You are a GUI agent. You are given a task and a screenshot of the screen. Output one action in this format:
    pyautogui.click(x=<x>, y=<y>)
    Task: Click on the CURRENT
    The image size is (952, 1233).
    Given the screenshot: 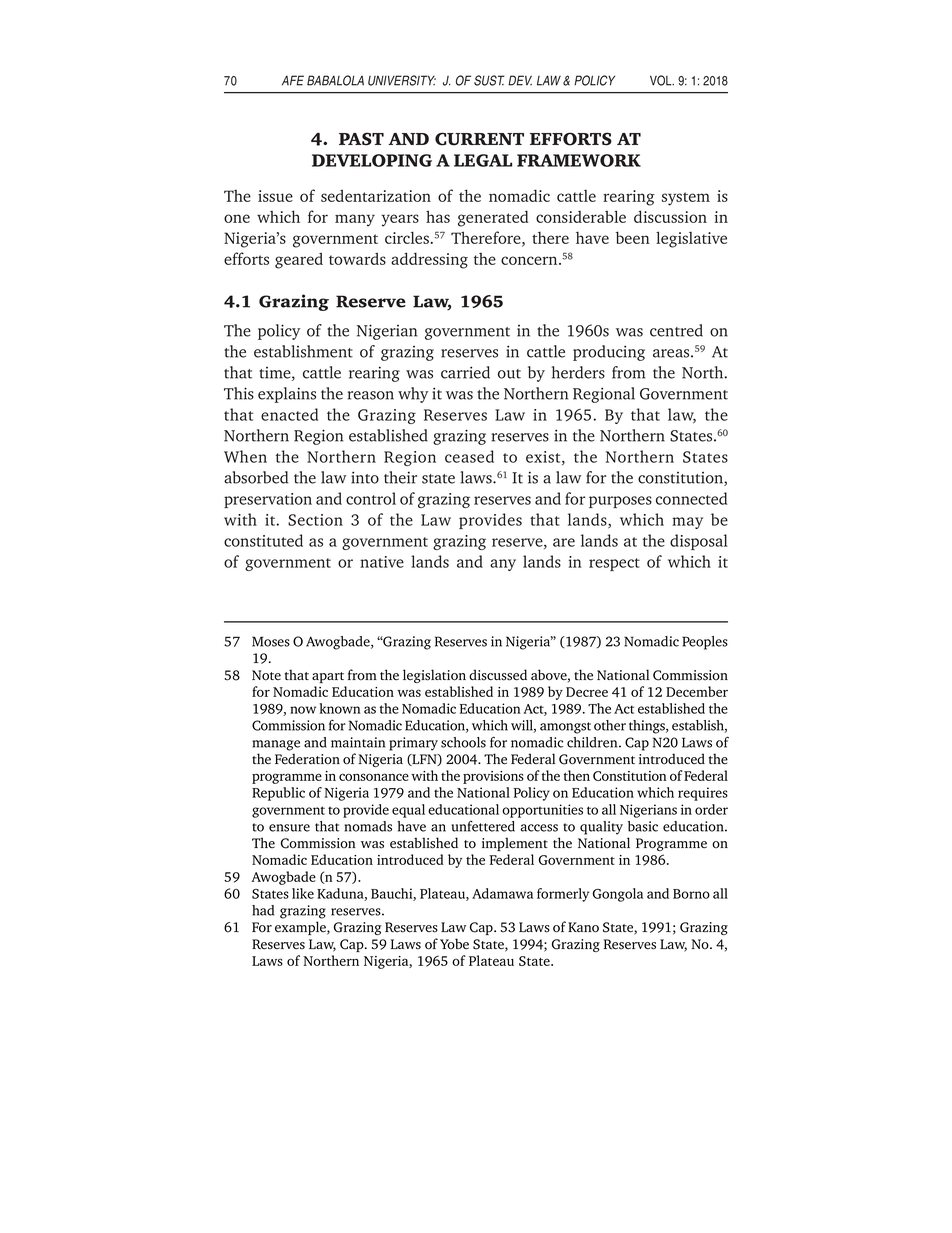 What is the action you would take?
    pyautogui.click(x=479, y=139)
